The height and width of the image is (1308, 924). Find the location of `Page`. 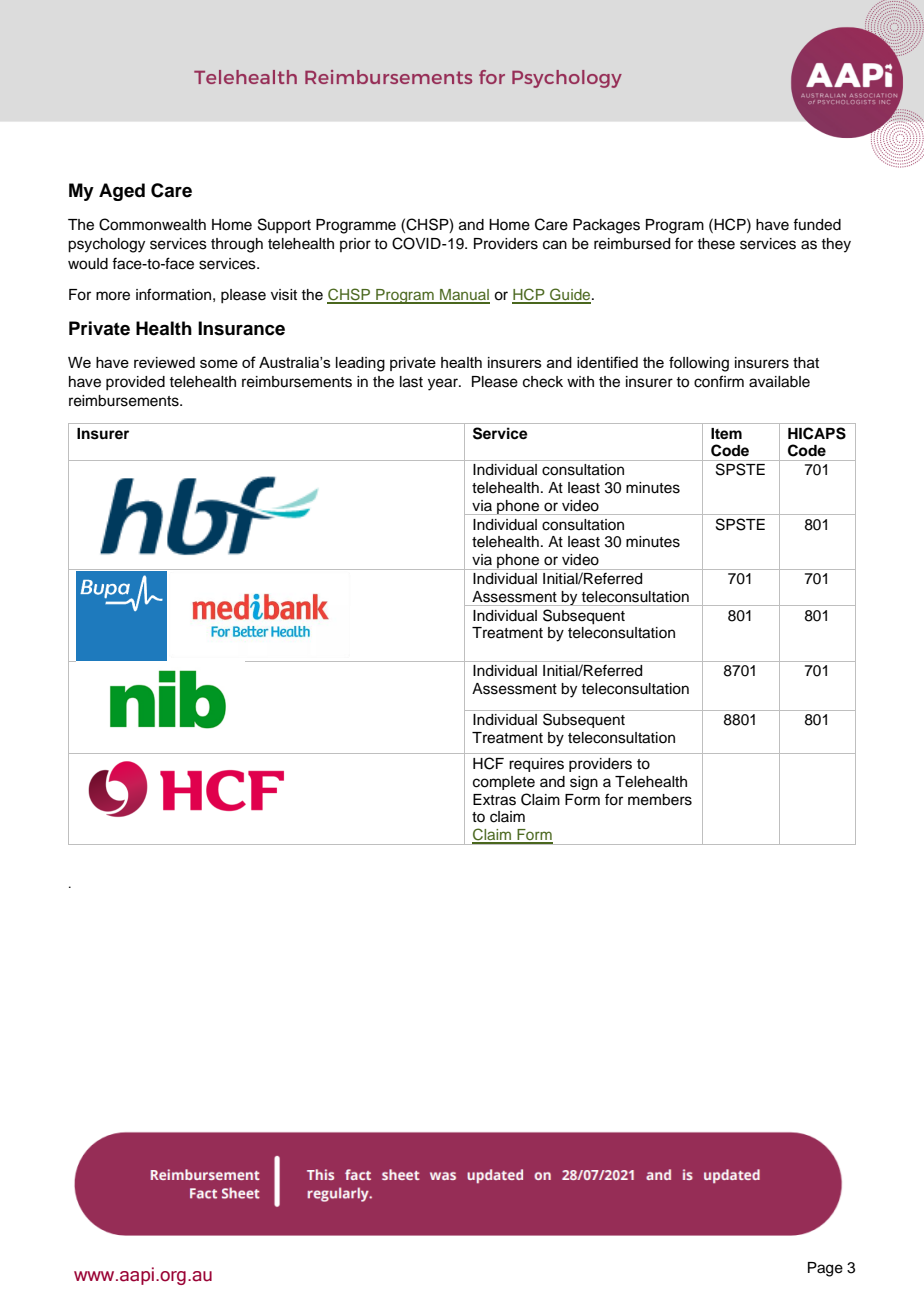

Page is located at coordinates (825, 1269).
